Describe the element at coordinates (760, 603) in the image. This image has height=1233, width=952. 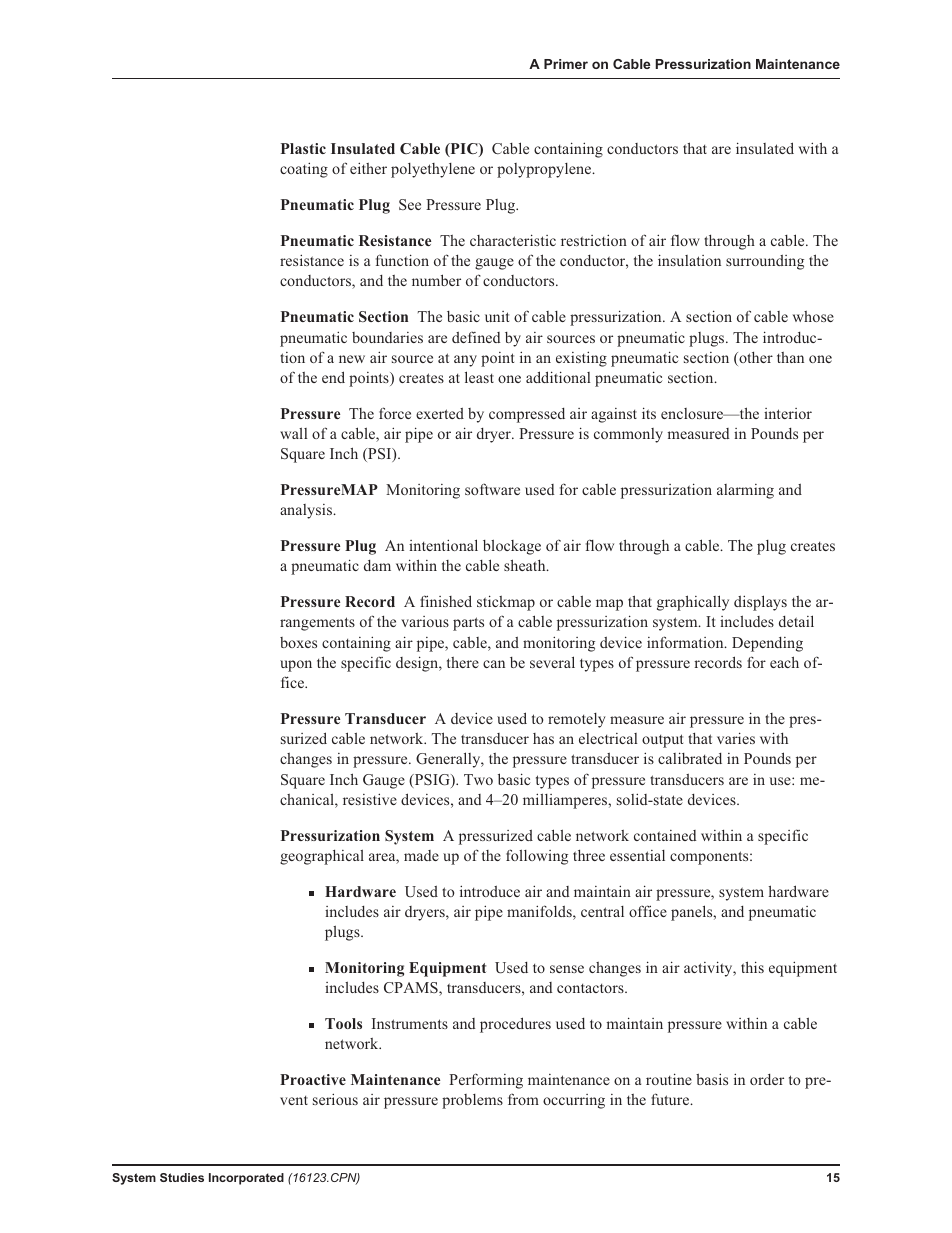
I see `displays` at that location.
